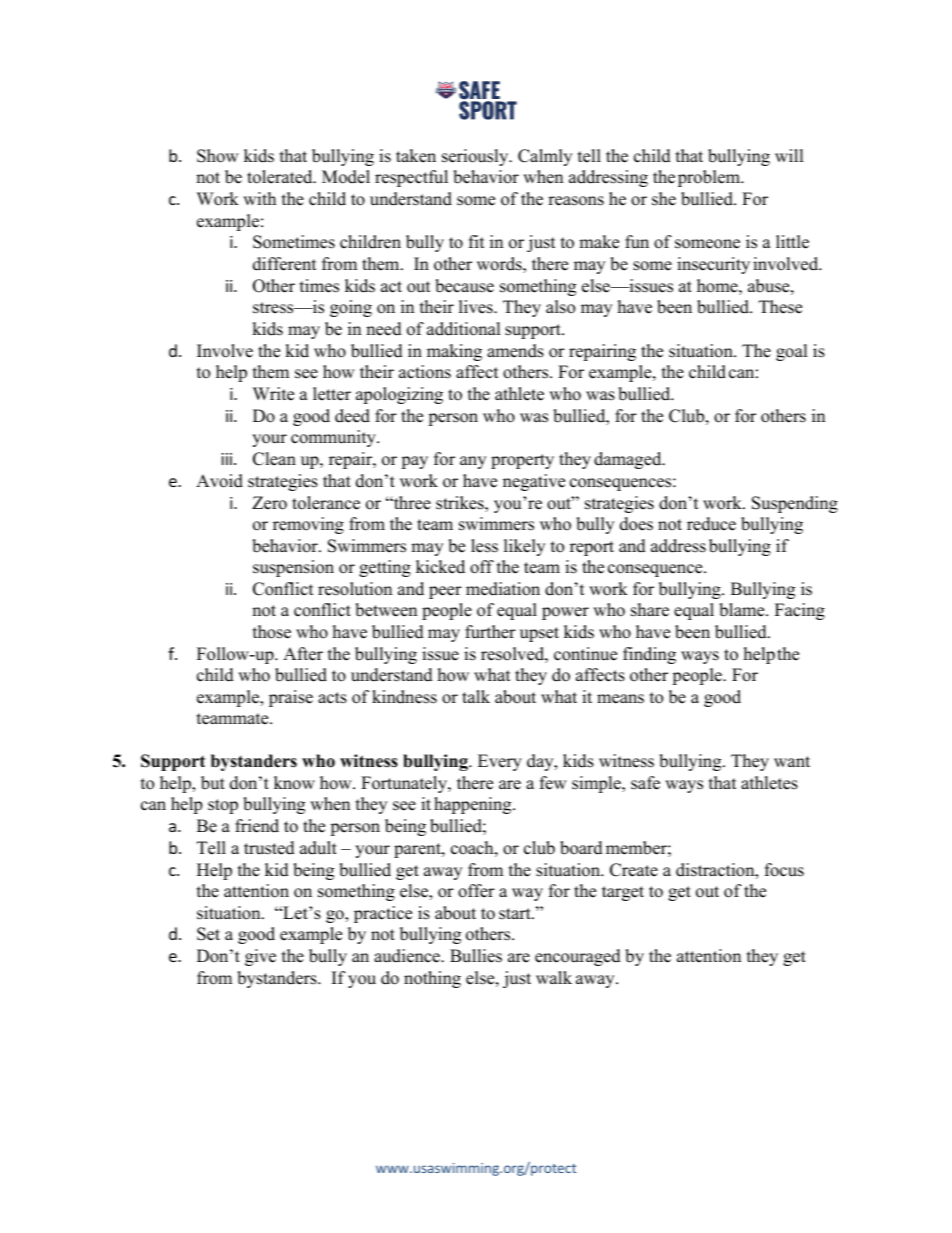 The width and height of the page is (952, 1233). What do you see at coordinates (649, 655) in the page?
I see `finding` at bounding box center [649, 655].
